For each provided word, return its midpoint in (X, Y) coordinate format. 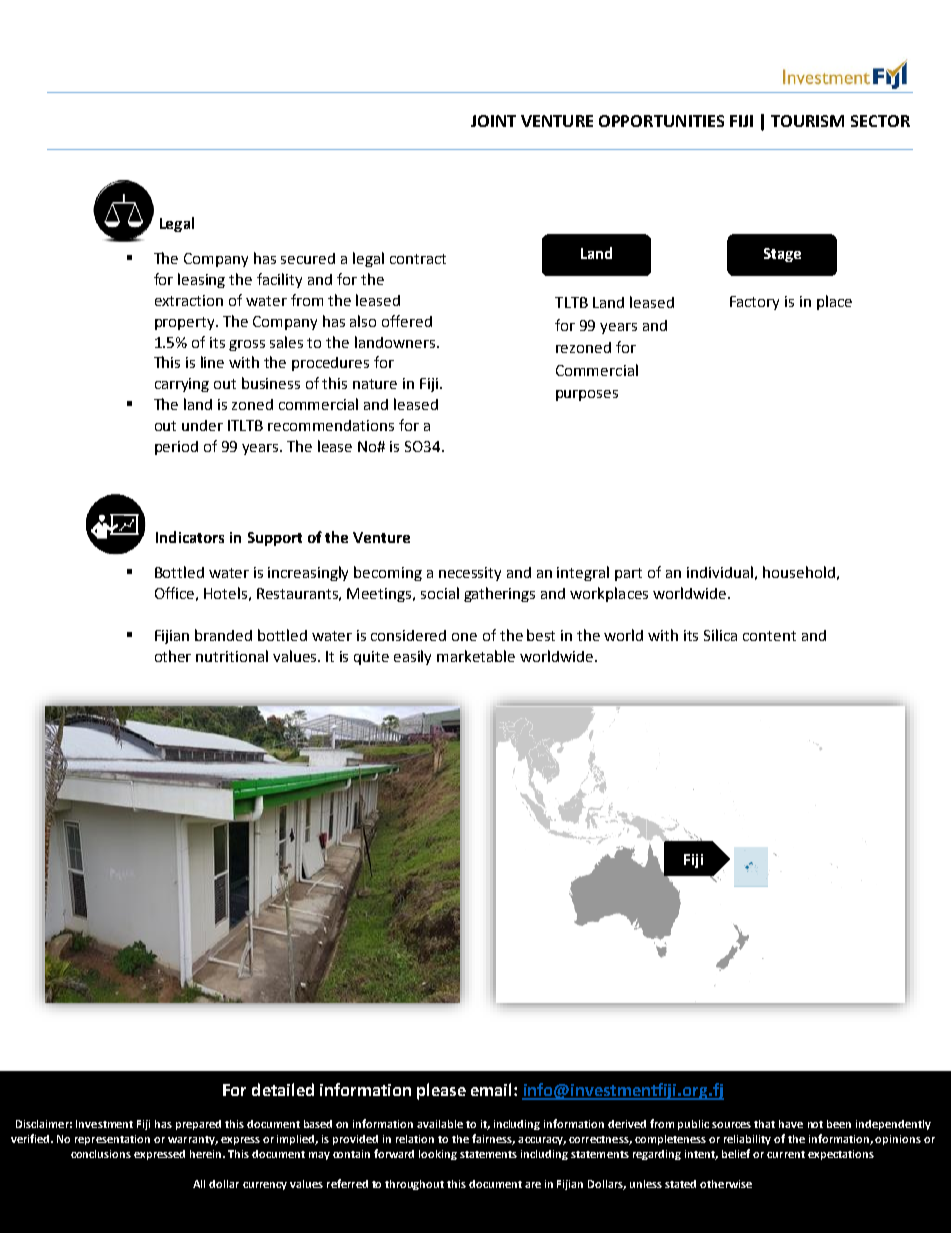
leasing (201, 280)
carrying (182, 385)
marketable (476, 656)
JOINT (493, 121)
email (493, 1089)
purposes (587, 395)
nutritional (232, 656)
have (791, 1124)
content (769, 636)
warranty (192, 1140)
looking (438, 1155)
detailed (283, 1089)
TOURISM (807, 121)
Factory (754, 303)
